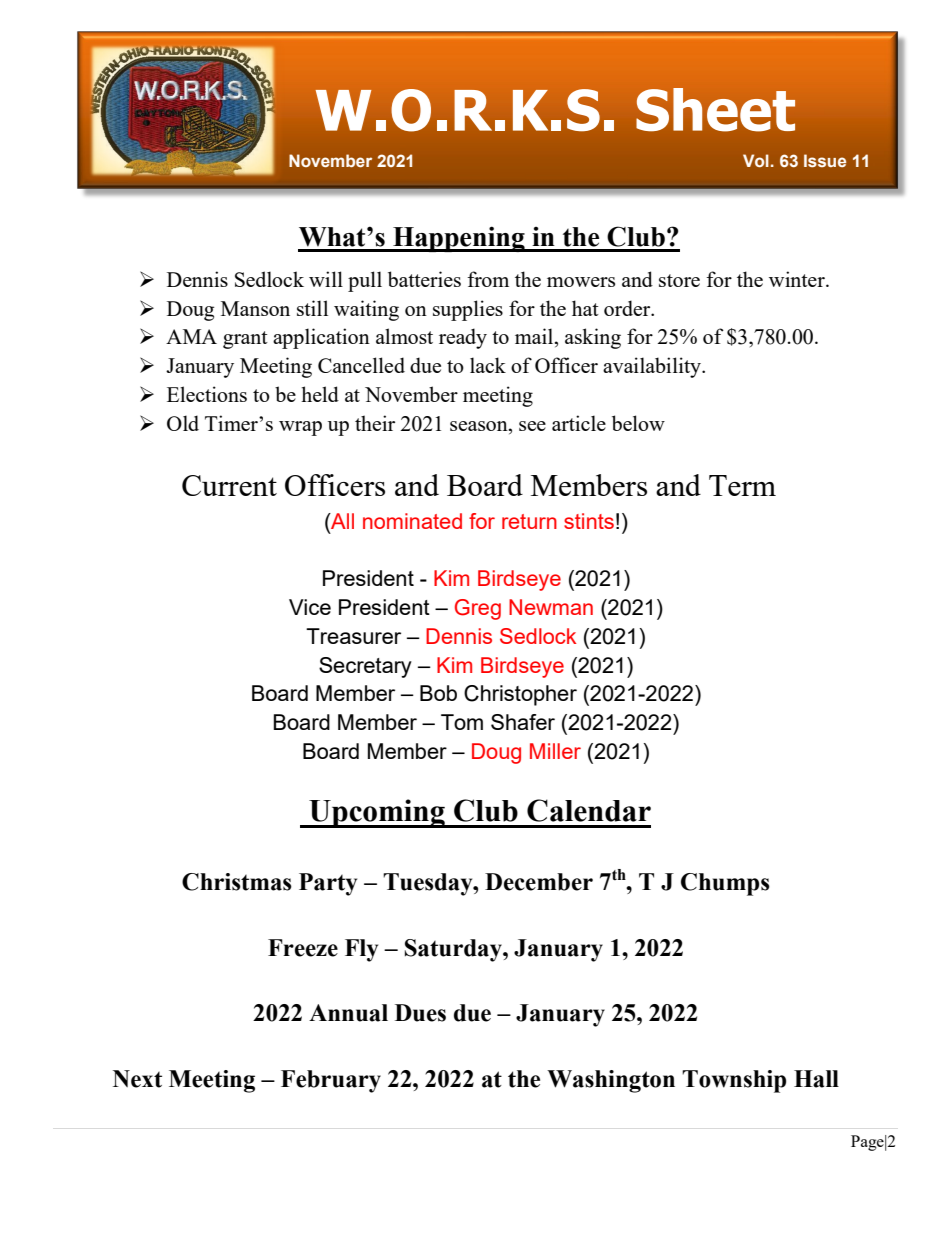 The image size is (952, 1233). I want to click on Dues, so click(420, 1013).
